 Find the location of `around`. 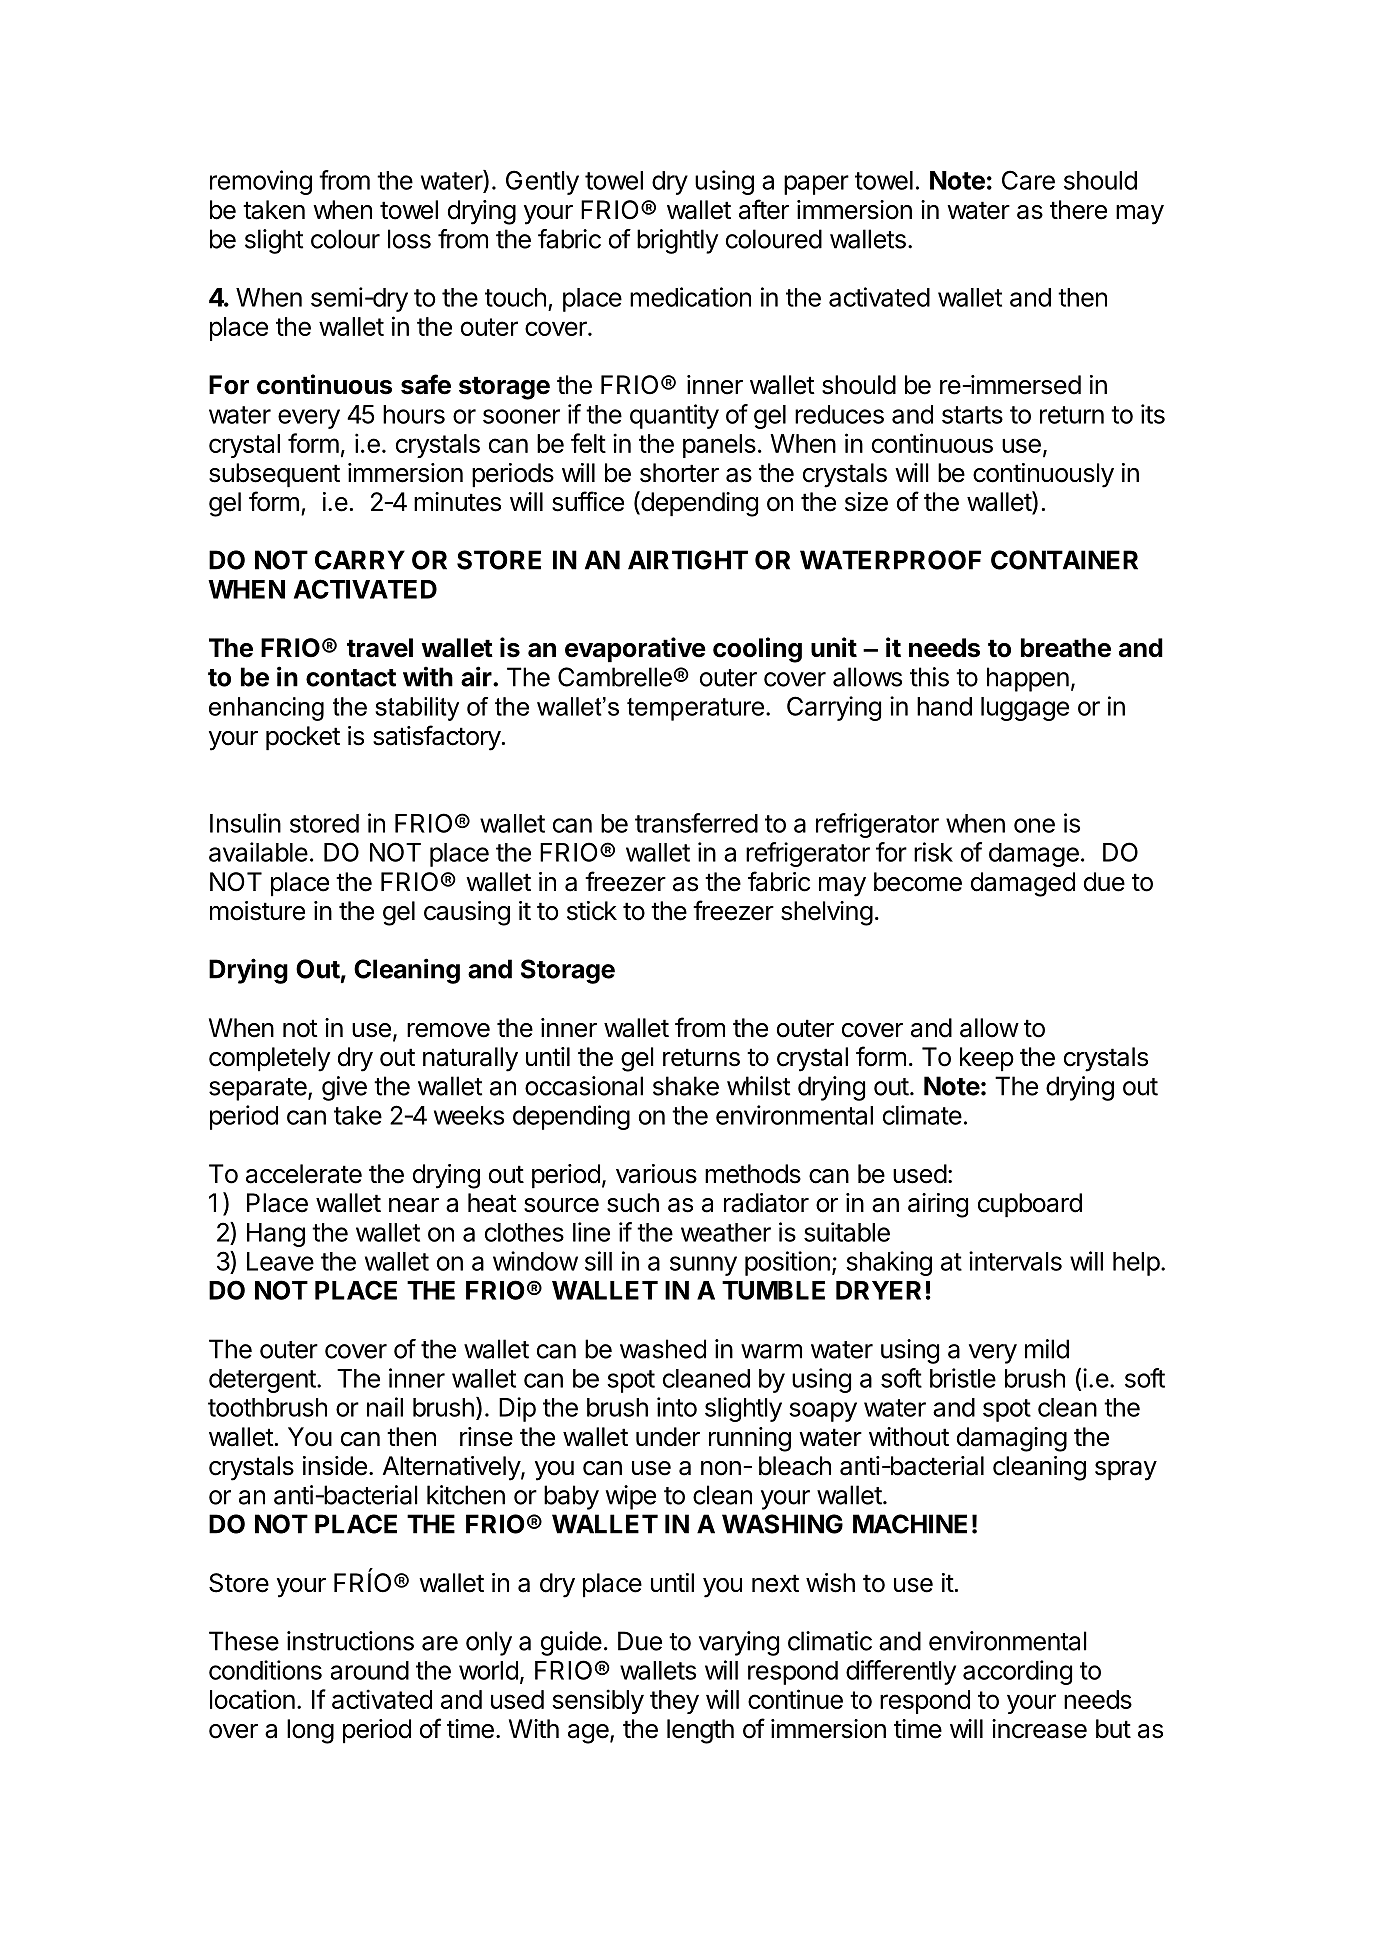

around is located at coordinates (370, 1670).
